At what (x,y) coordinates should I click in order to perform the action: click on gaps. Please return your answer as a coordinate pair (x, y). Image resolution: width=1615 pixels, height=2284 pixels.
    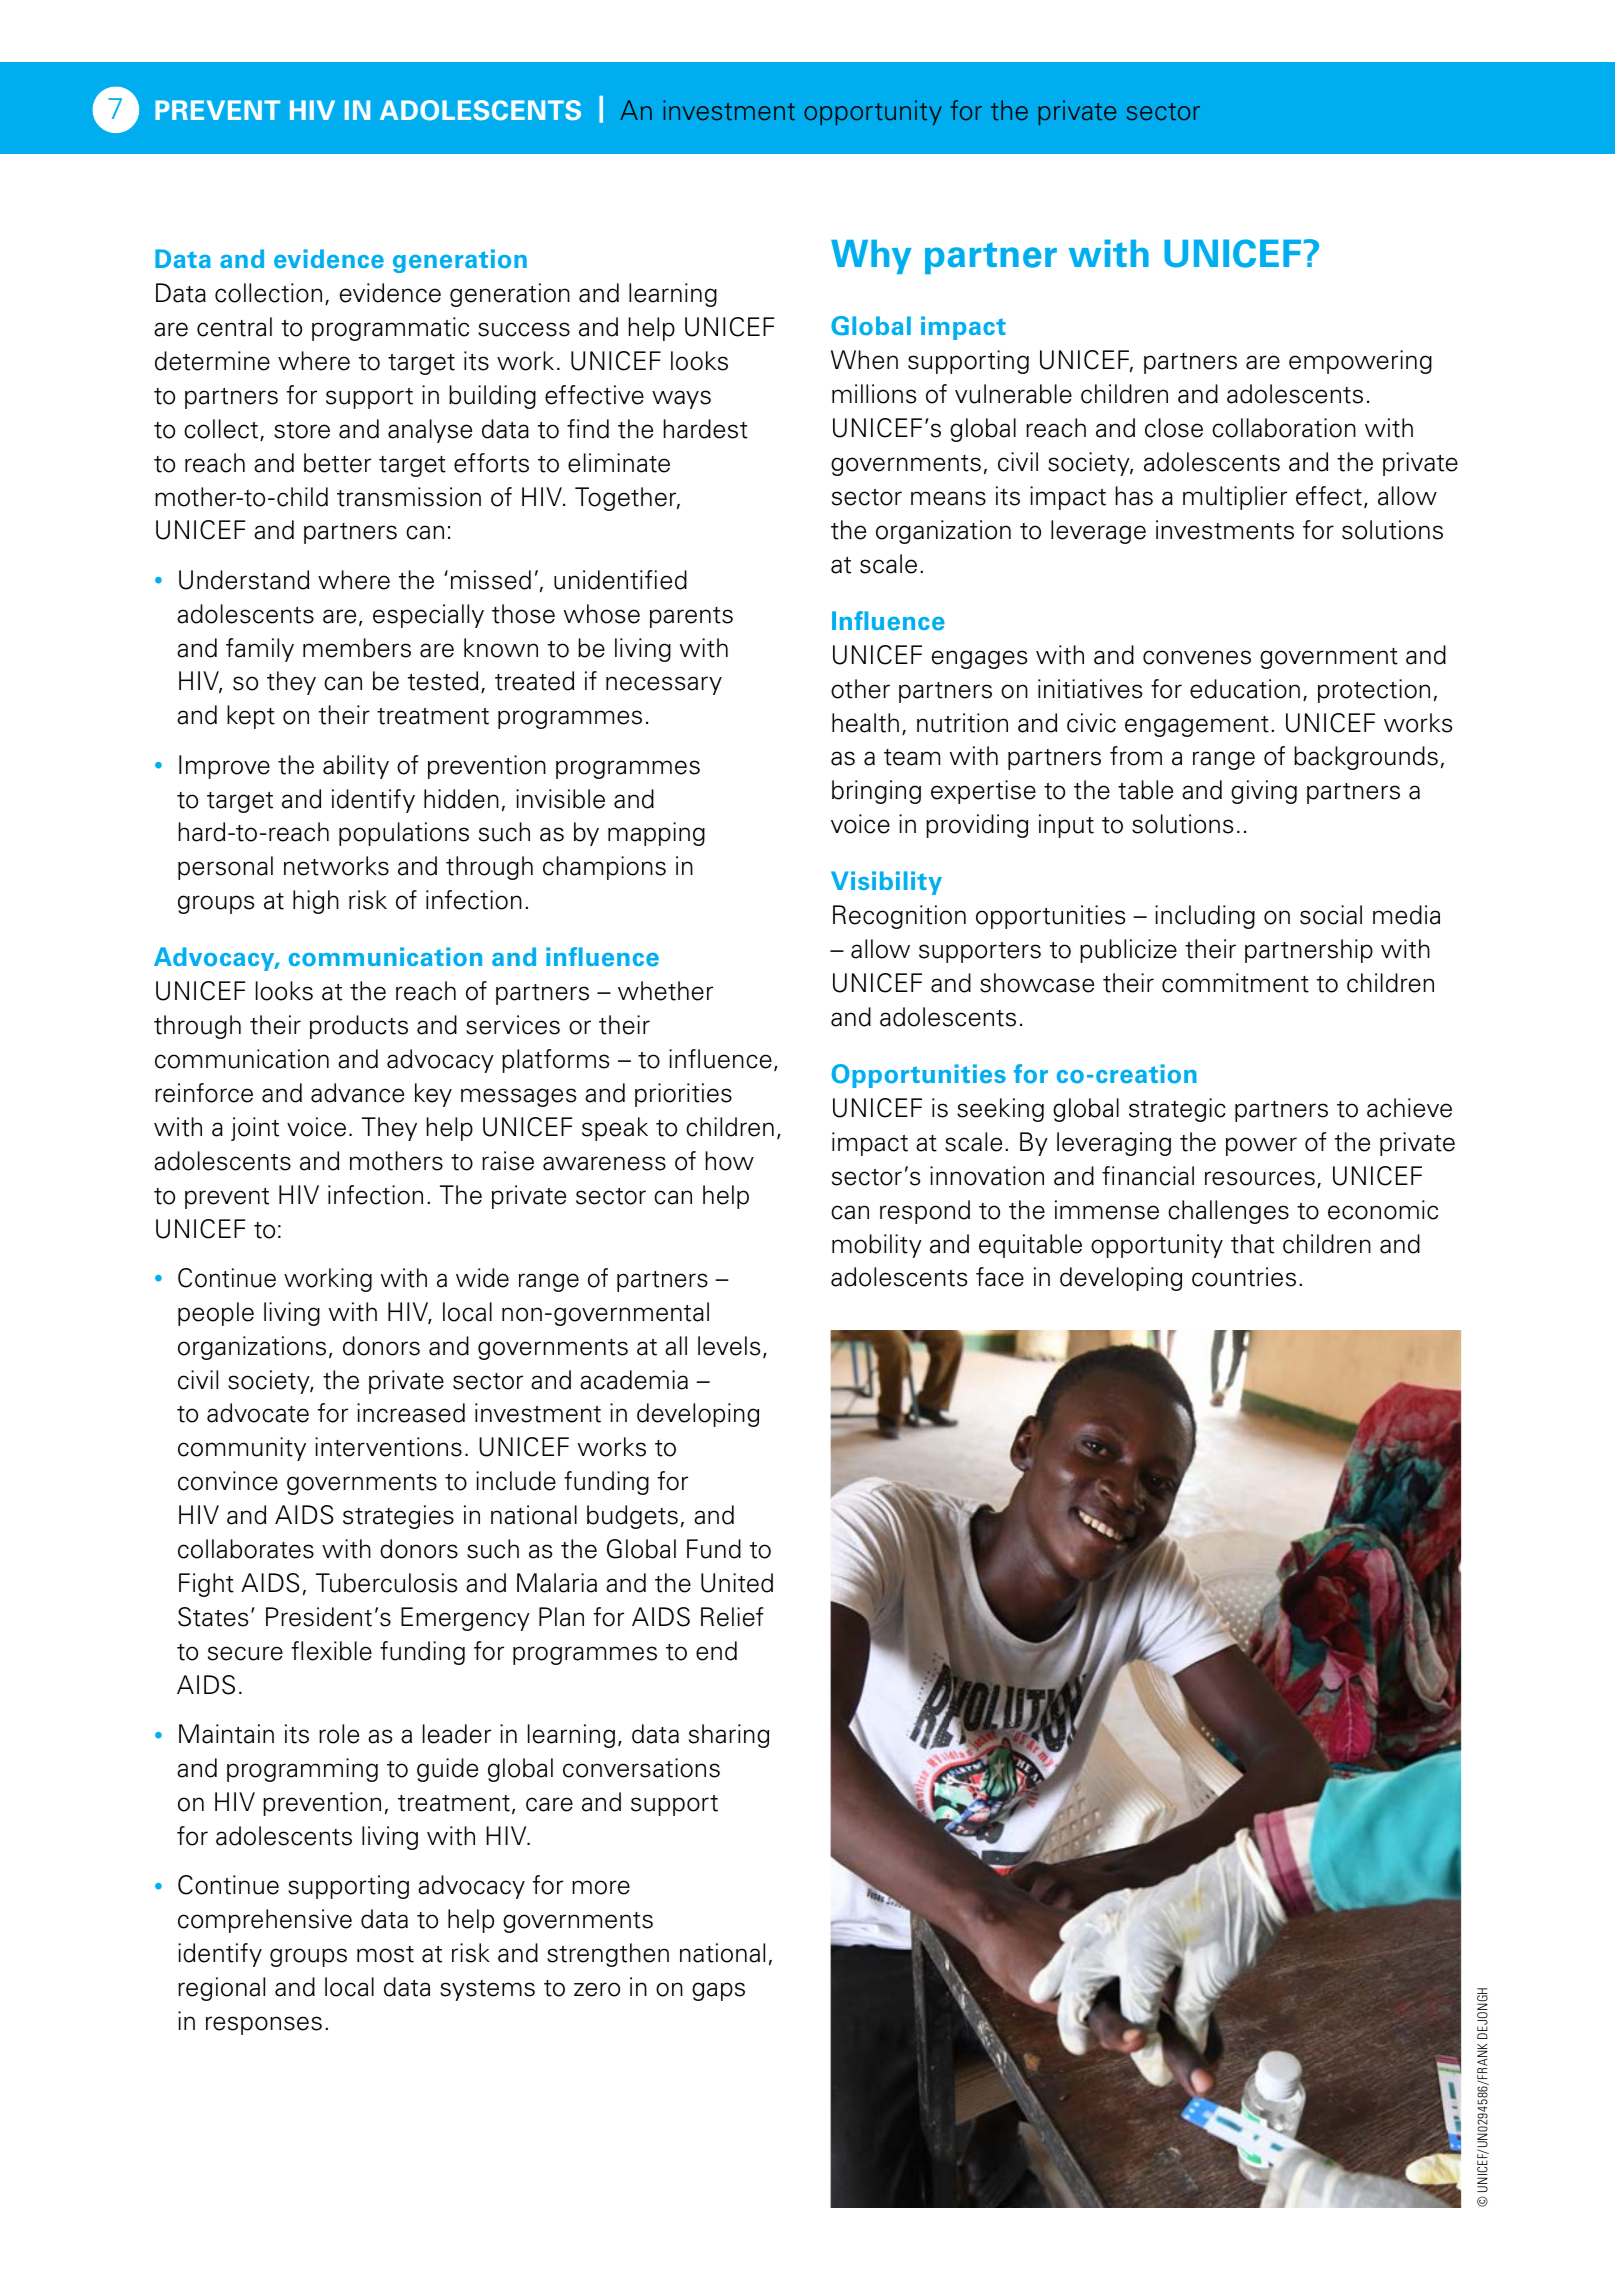
    Looking at the image, I should click on (718, 1991).
